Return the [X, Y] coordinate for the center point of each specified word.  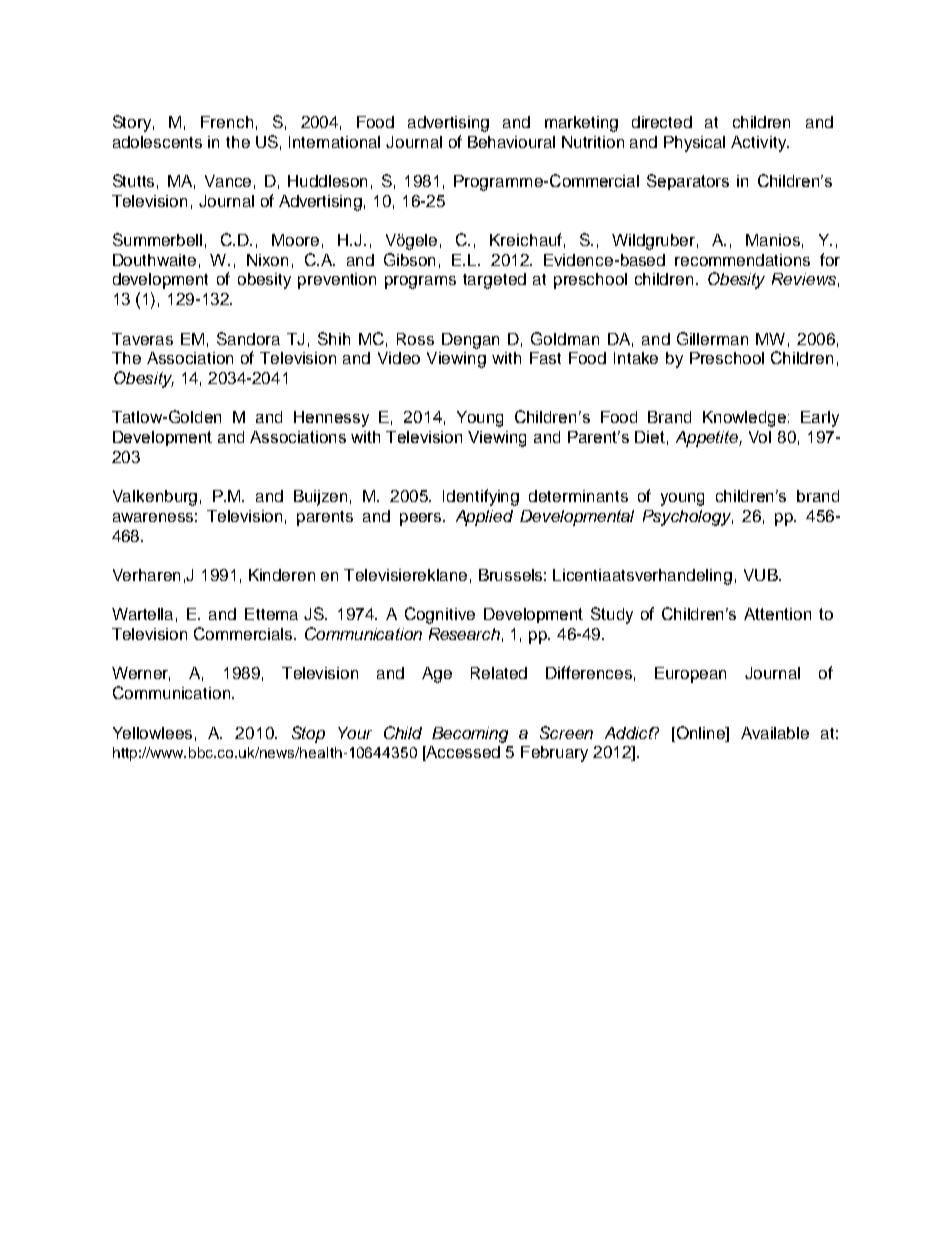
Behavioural [511, 142]
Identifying [481, 497]
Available [775, 733]
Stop [308, 734]
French [227, 122]
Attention [777, 614]
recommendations [742, 260]
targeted [494, 281]
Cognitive [440, 615]
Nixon [267, 260]
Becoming [470, 735]
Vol [760, 437]
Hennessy [331, 419]
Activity [759, 144]
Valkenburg [155, 498]
